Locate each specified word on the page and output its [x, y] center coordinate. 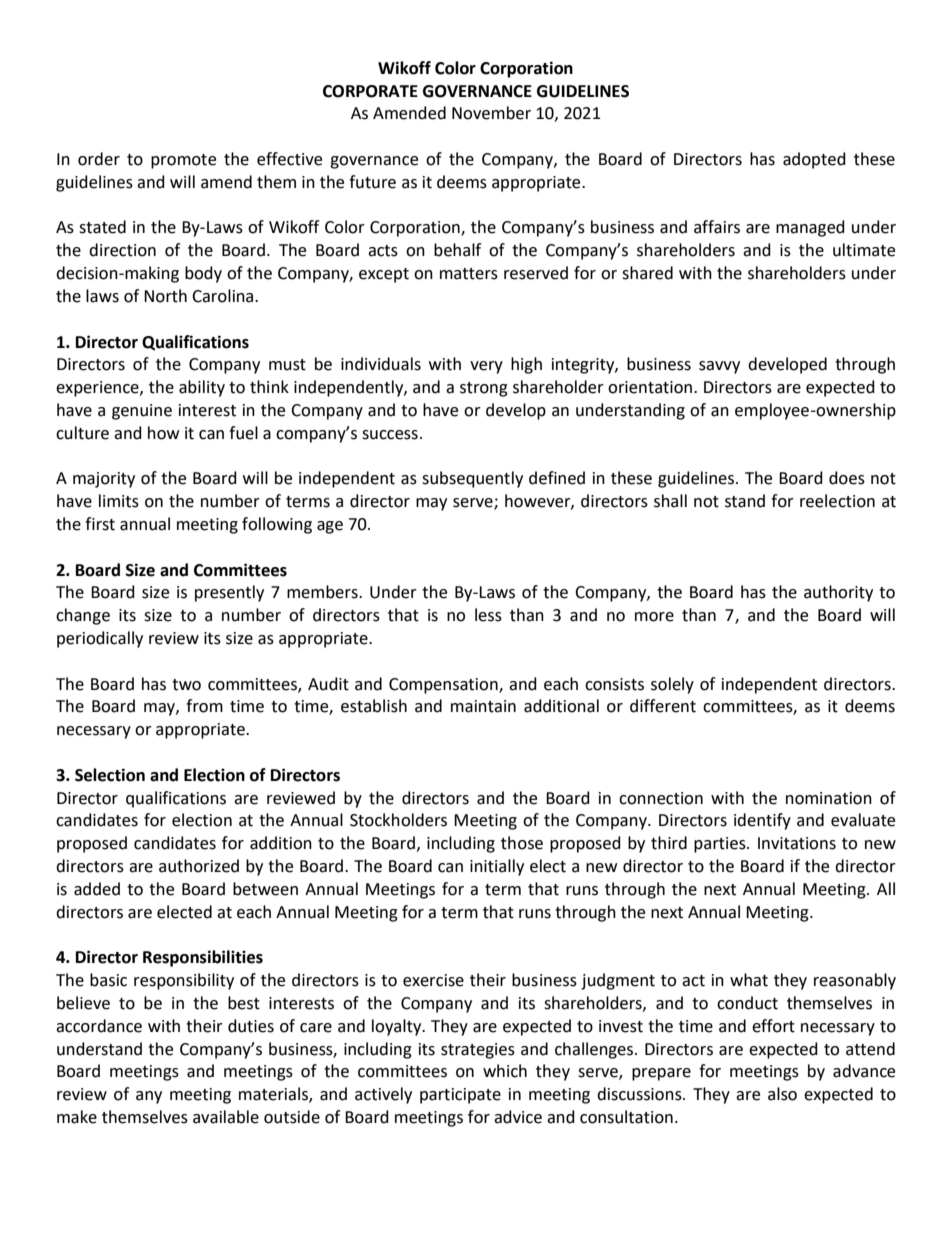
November [491, 113]
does [847, 478]
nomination [829, 798]
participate [460, 1096]
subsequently [472, 479]
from [204, 706]
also [782, 1094]
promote [183, 161]
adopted [814, 160]
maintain [483, 706]
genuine [142, 412]
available [226, 1117]
